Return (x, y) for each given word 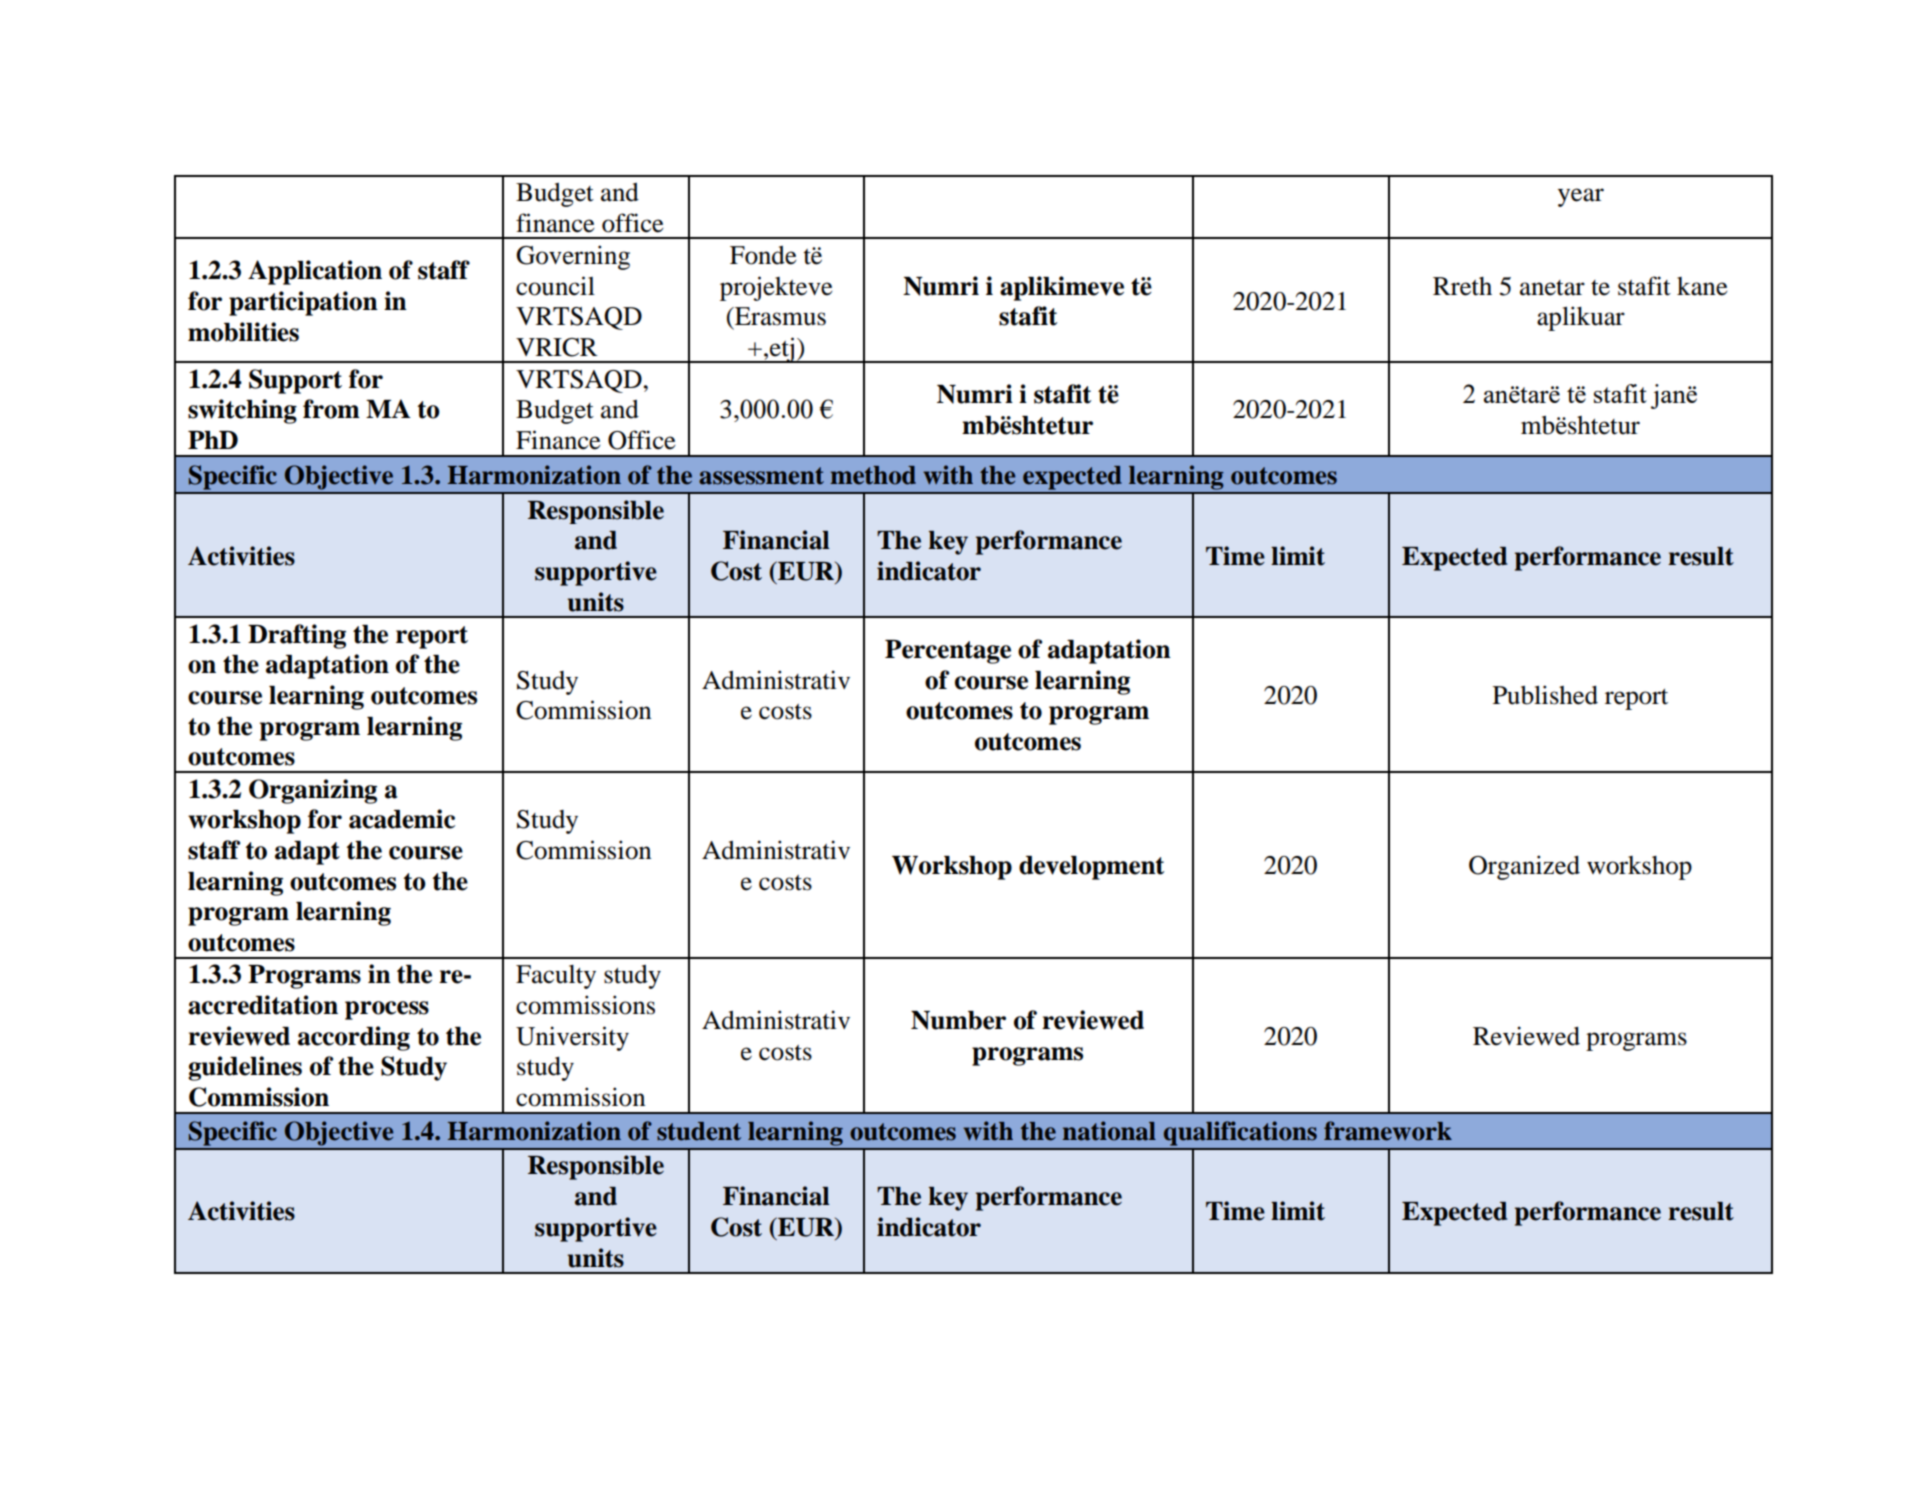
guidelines (245, 1068)
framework (1388, 1131)
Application (315, 272)
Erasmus (779, 316)
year (1581, 197)
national (1109, 1131)
